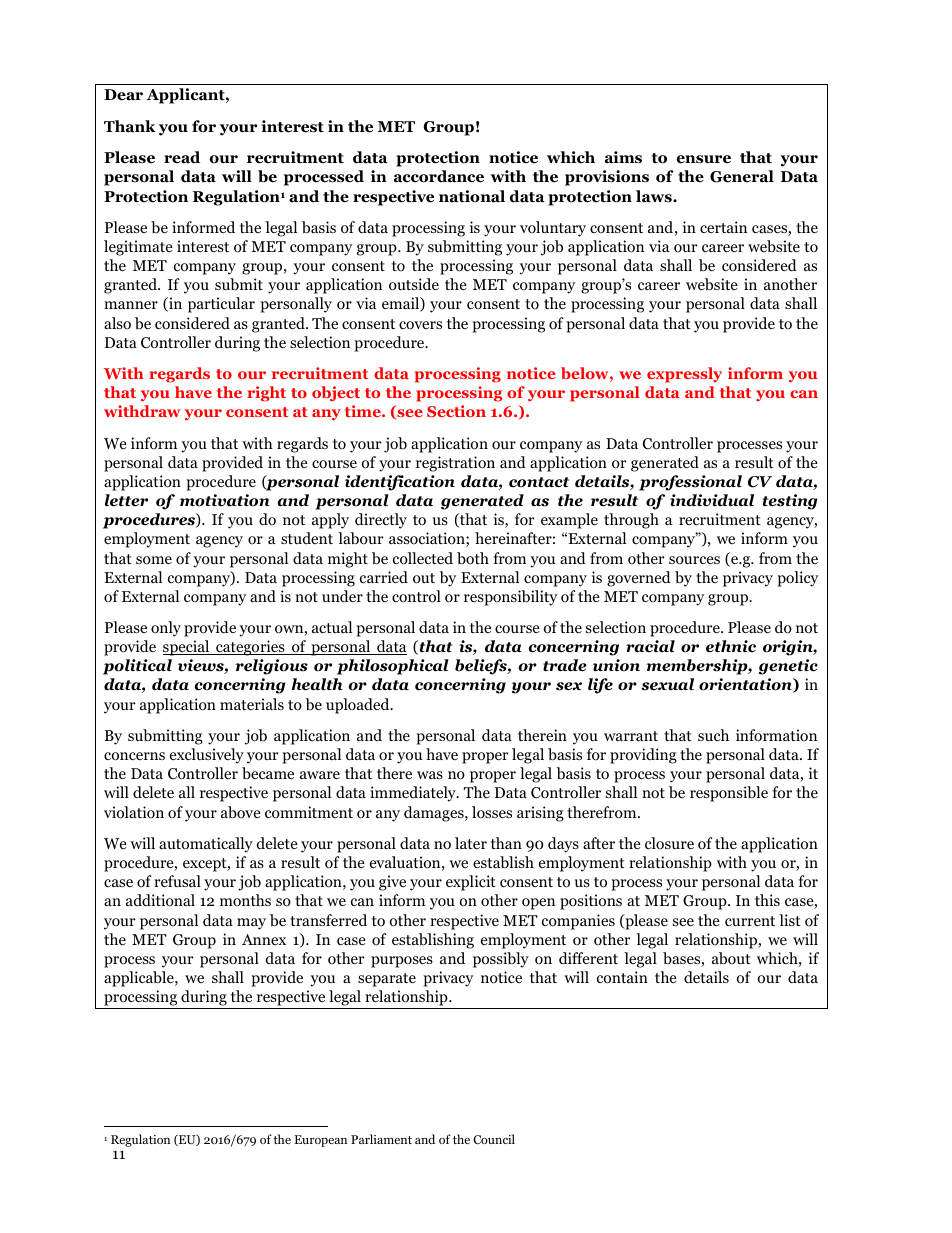 The height and width of the image is (1233, 952). What do you see at coordinates (206, 845) in the image?
I see `automatically` at bounding box center [206, 845].
